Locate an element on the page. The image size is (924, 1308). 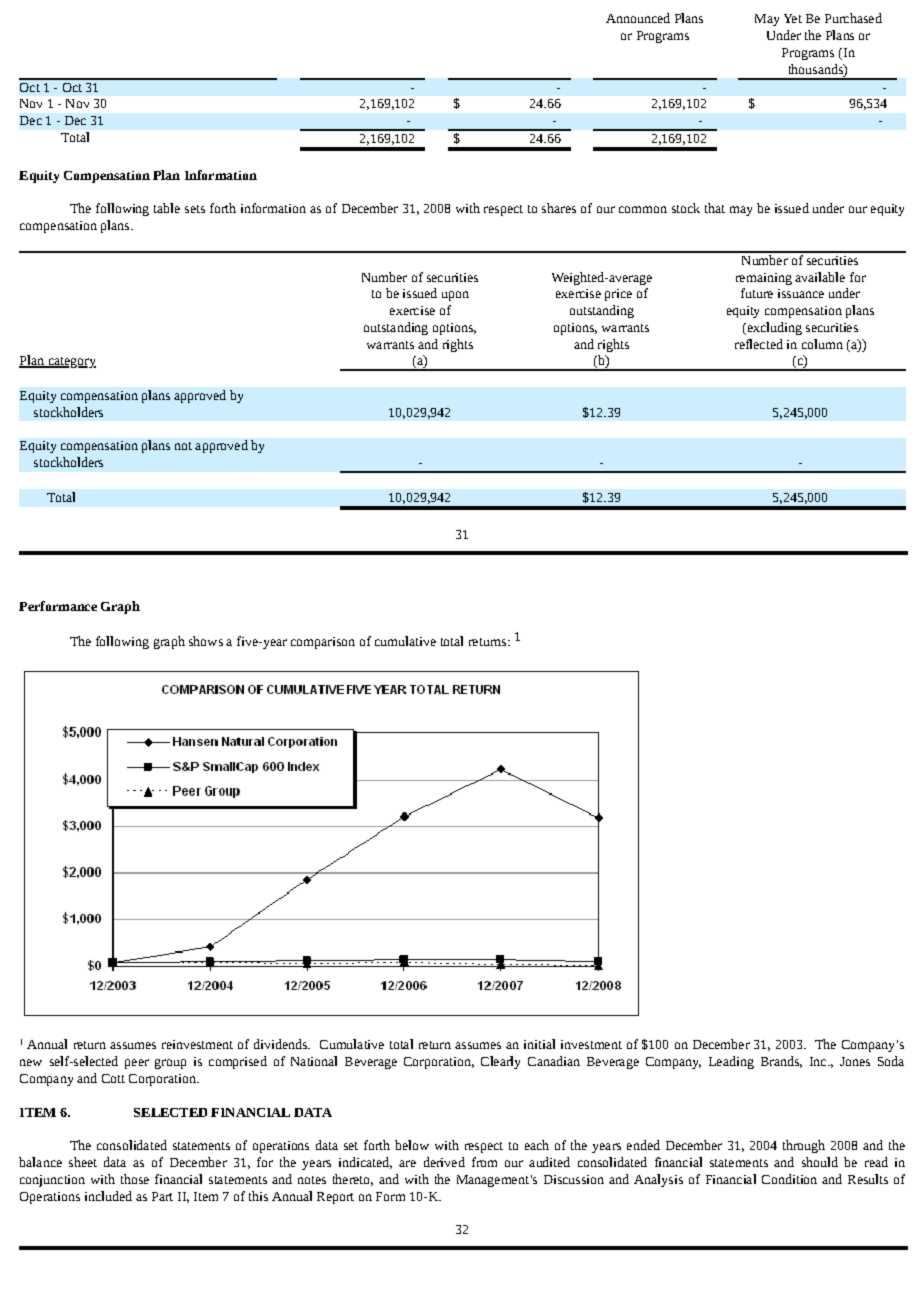
shows is located at coordinates (206, 641).
